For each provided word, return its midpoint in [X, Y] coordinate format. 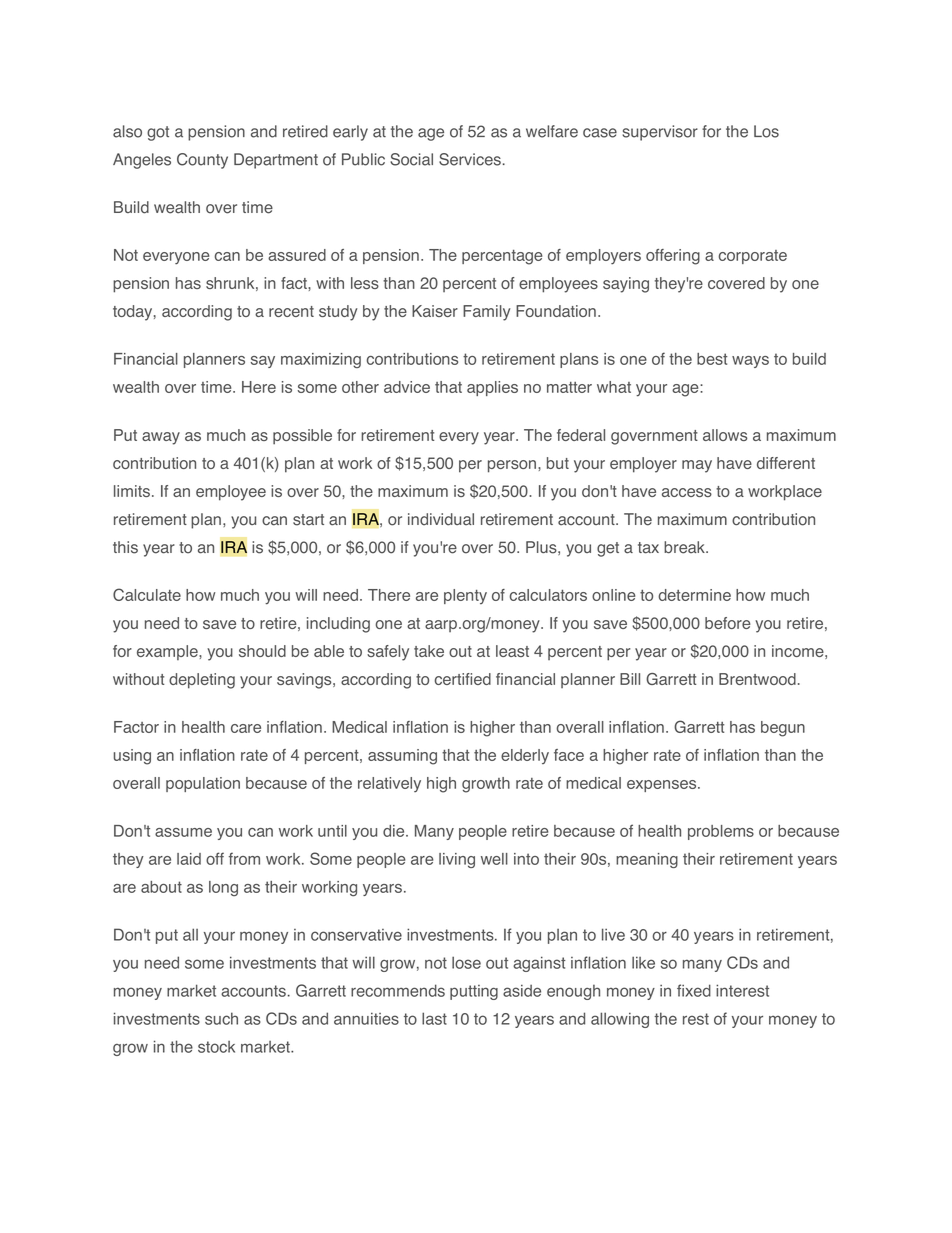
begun [783, 729]
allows [725, 435]
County [202, 161]
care [246, 728]
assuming [402, 757]
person [512, 466]
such [221, 1018]
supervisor [660, 133]
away [161, 438]
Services [470, 159]
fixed [694, 990]
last [434, 1018]
